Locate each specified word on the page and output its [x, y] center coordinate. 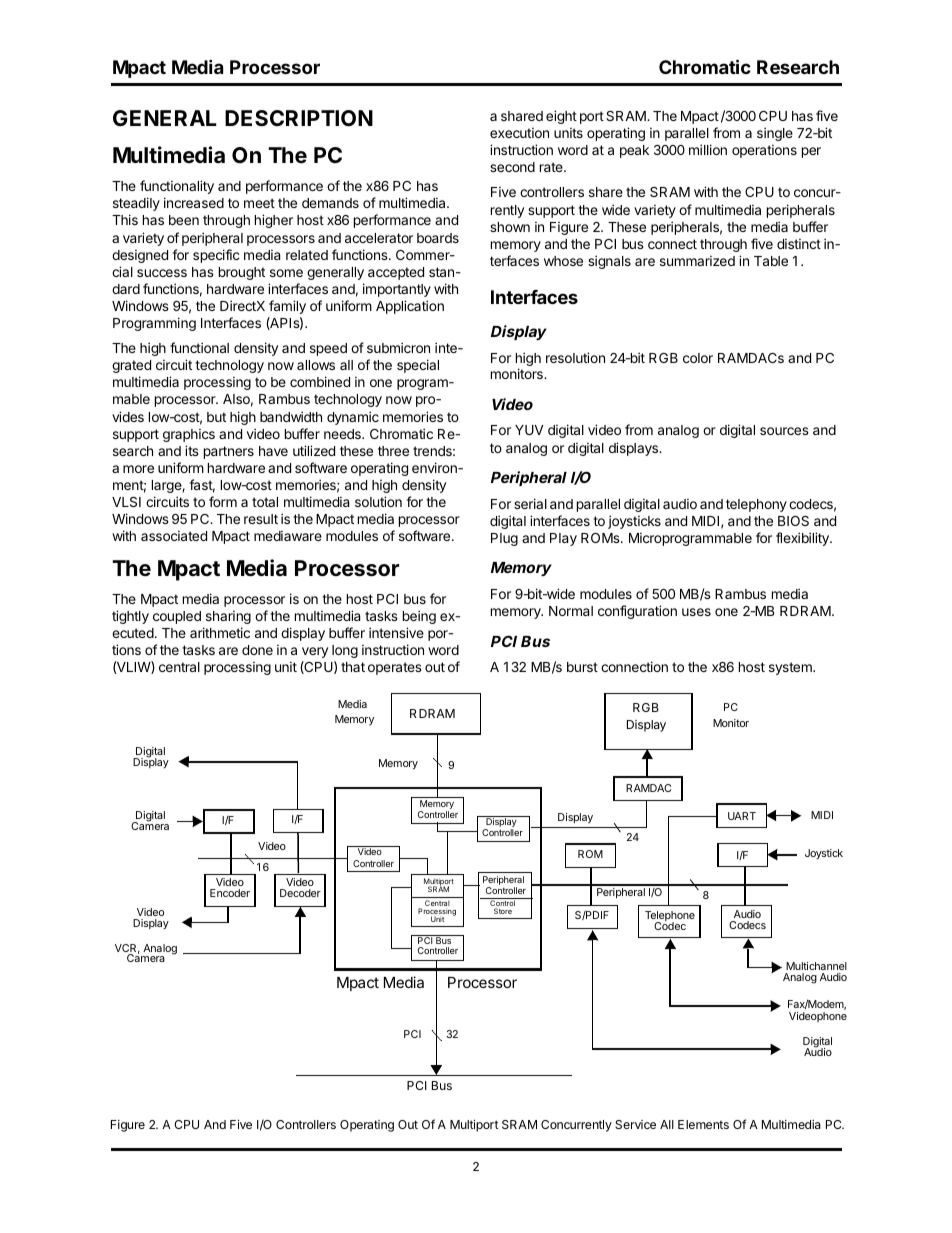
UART [742, 816]
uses [696, 612]
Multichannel [816, 966]
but [216, 417]
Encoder [230, 893]
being [419, 617]
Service [635, 1124]
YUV [529, 430]
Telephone [670, 917]
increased [194, 202]
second [512, 167]
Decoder [300, 893]
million [708, 149]
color [698, 358]
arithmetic [220, 632]
